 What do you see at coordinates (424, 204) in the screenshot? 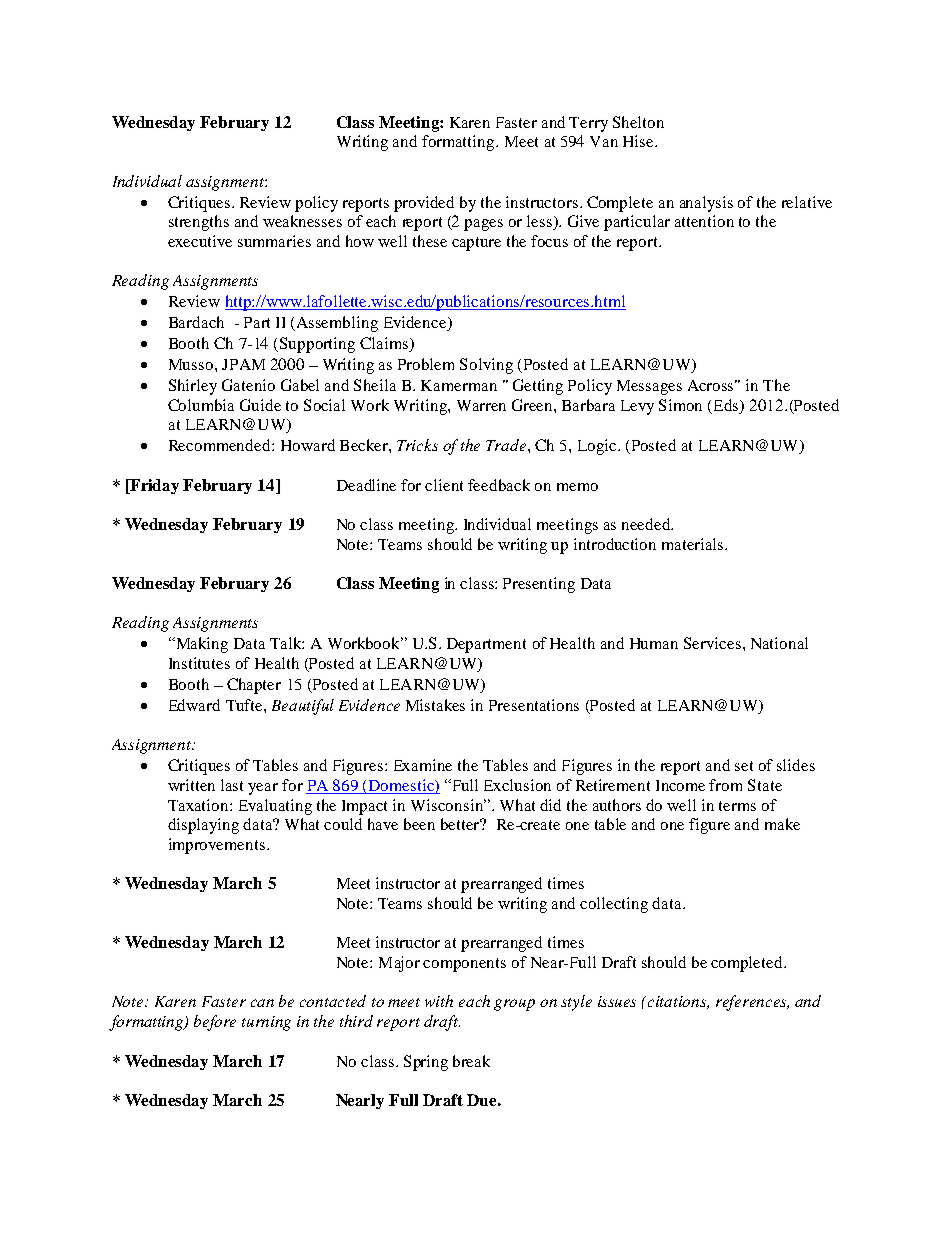
I see `provided` at bounding box center [424, 204].
